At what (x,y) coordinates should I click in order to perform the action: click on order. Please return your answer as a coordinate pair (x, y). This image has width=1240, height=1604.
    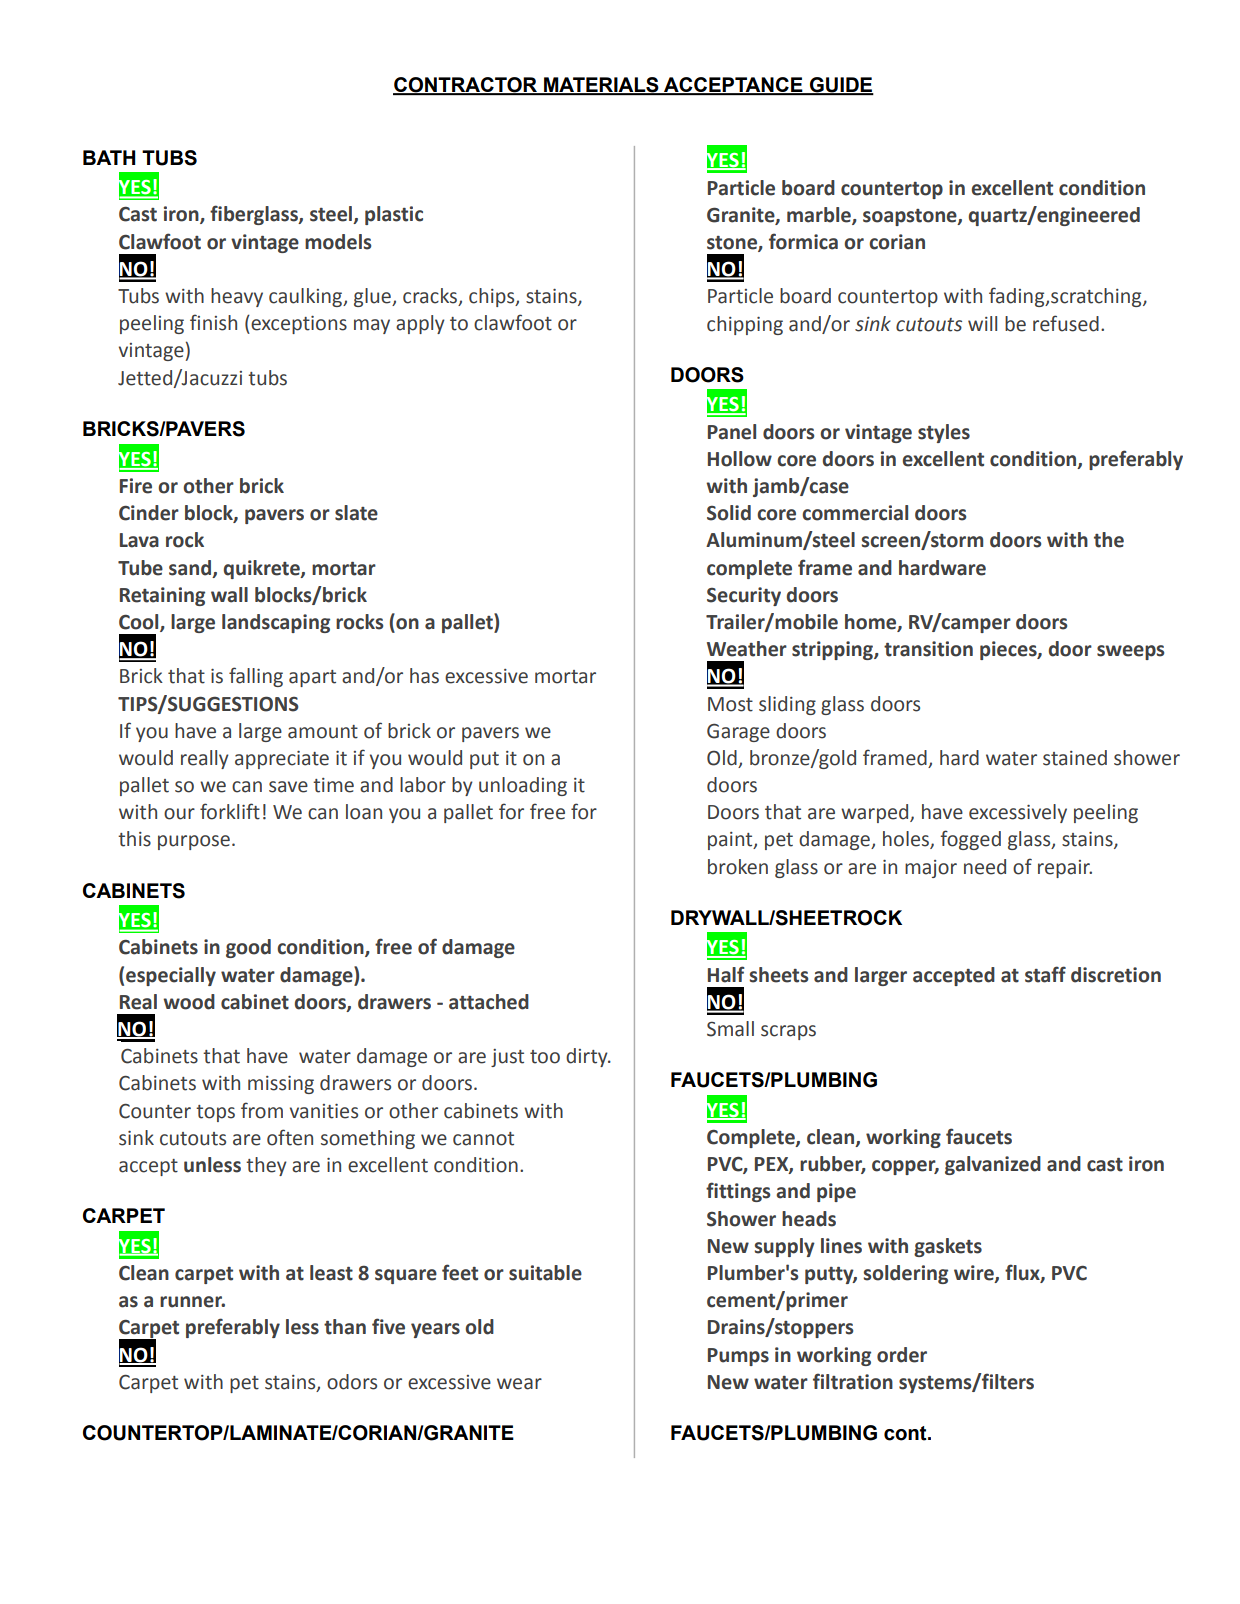
    Looking at the image, I should click on (902, 1355).
